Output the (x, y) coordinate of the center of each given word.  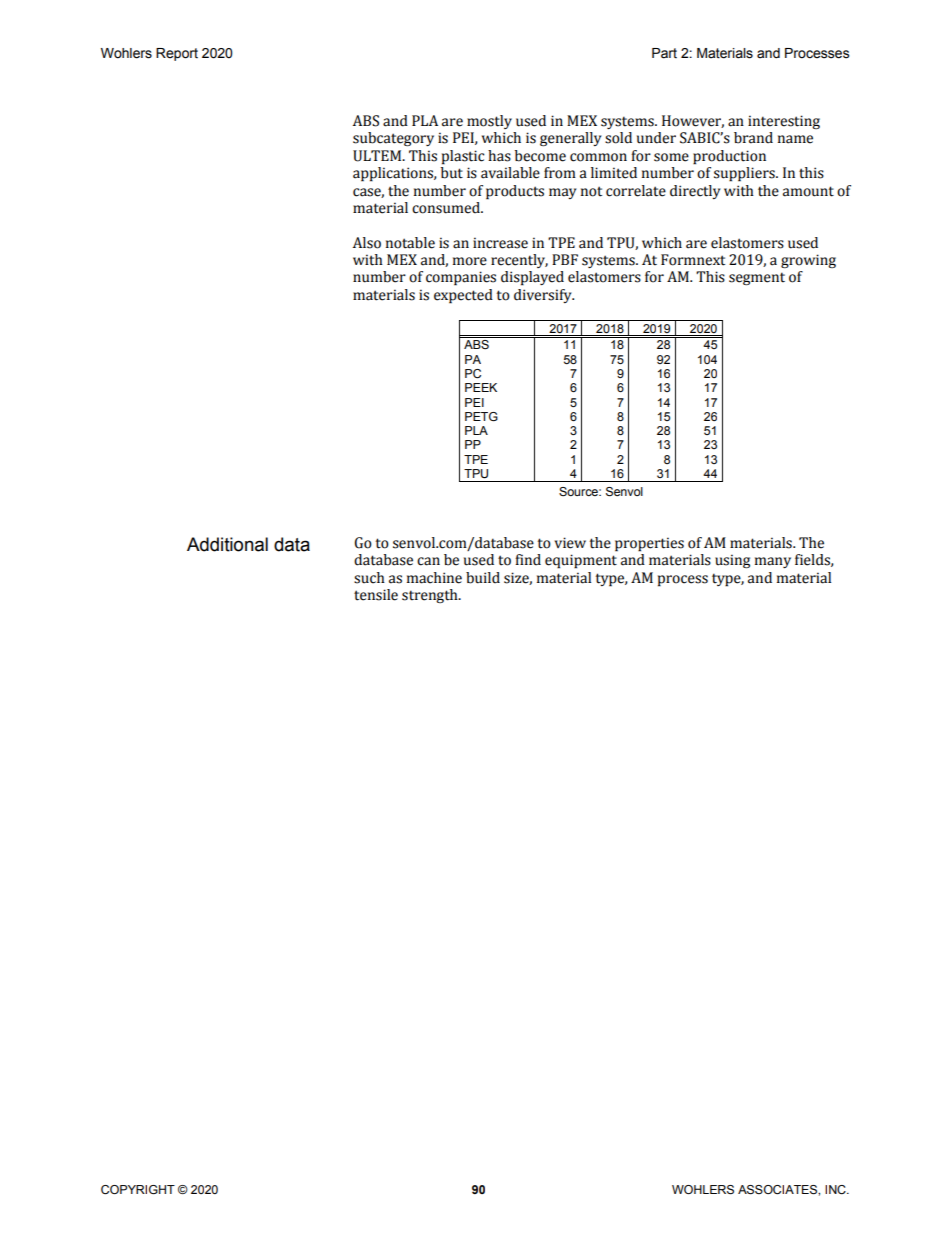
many (773, 562)
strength (431, 596)
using (732, 561)
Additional (227, 544)
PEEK (481, 387)
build (483, 578)
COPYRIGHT (138, 1190)
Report (177, 54)
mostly (489, 122)
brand (753, 138)
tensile (376, 595)
